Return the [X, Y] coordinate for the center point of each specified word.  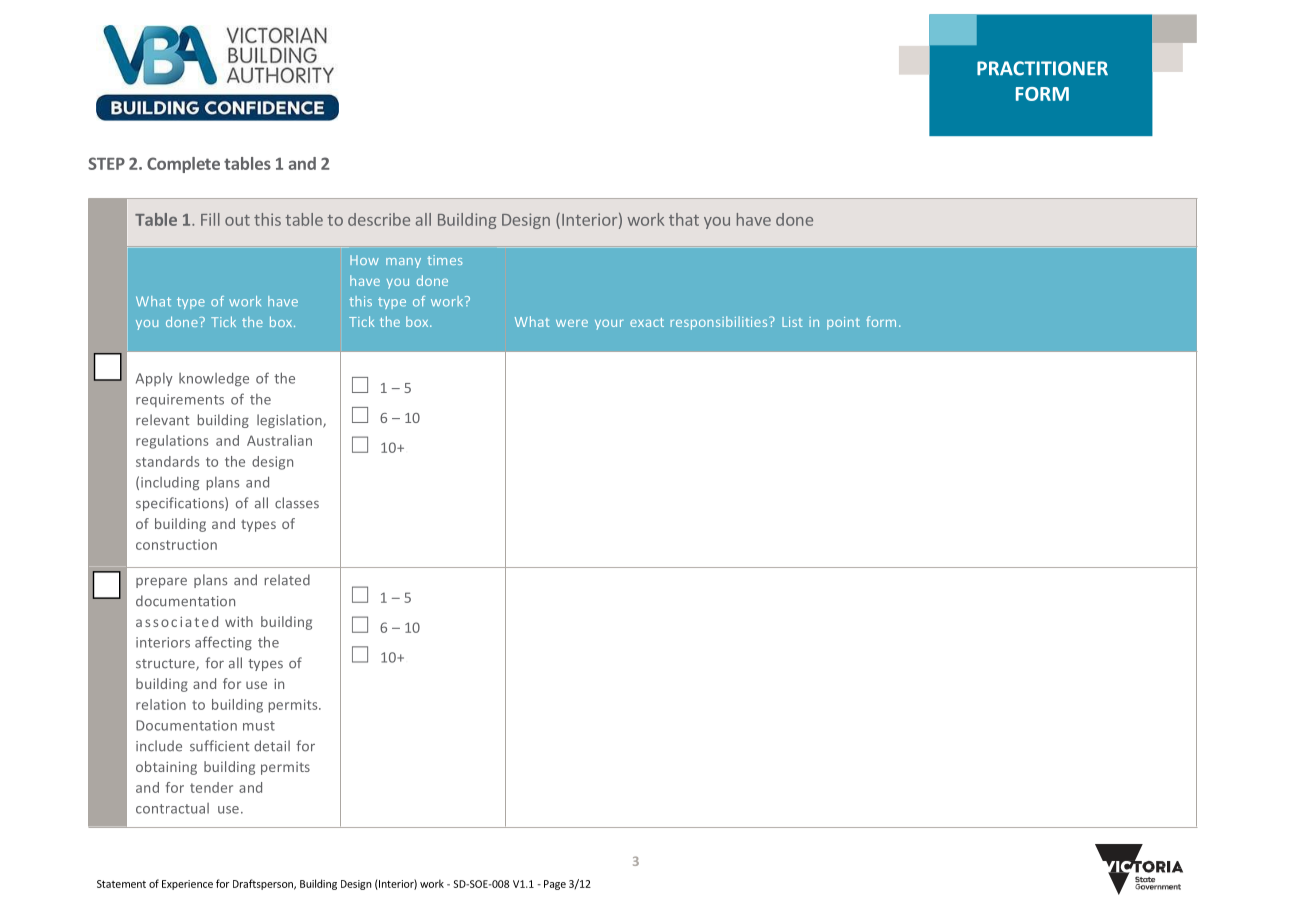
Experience [187, 885]
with [239, 621]
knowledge [214, 379]
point [843, 323]
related [287, 580]
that [684, 219]
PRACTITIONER [1042, 68]
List [792, 322]
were [572, 323]
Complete [183, 165]
